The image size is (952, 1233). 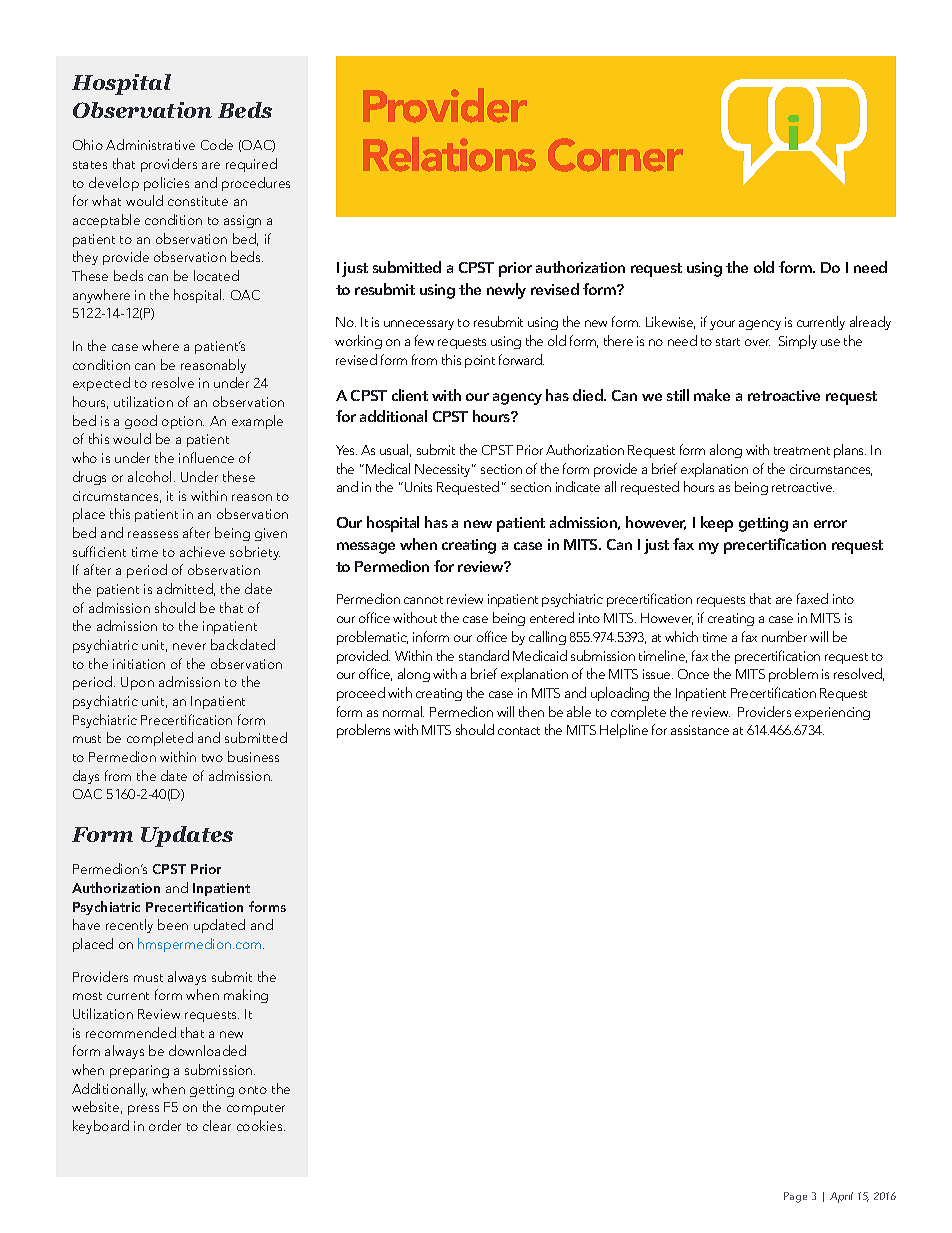 I want to click on newly, so click(x=506, y=291).
